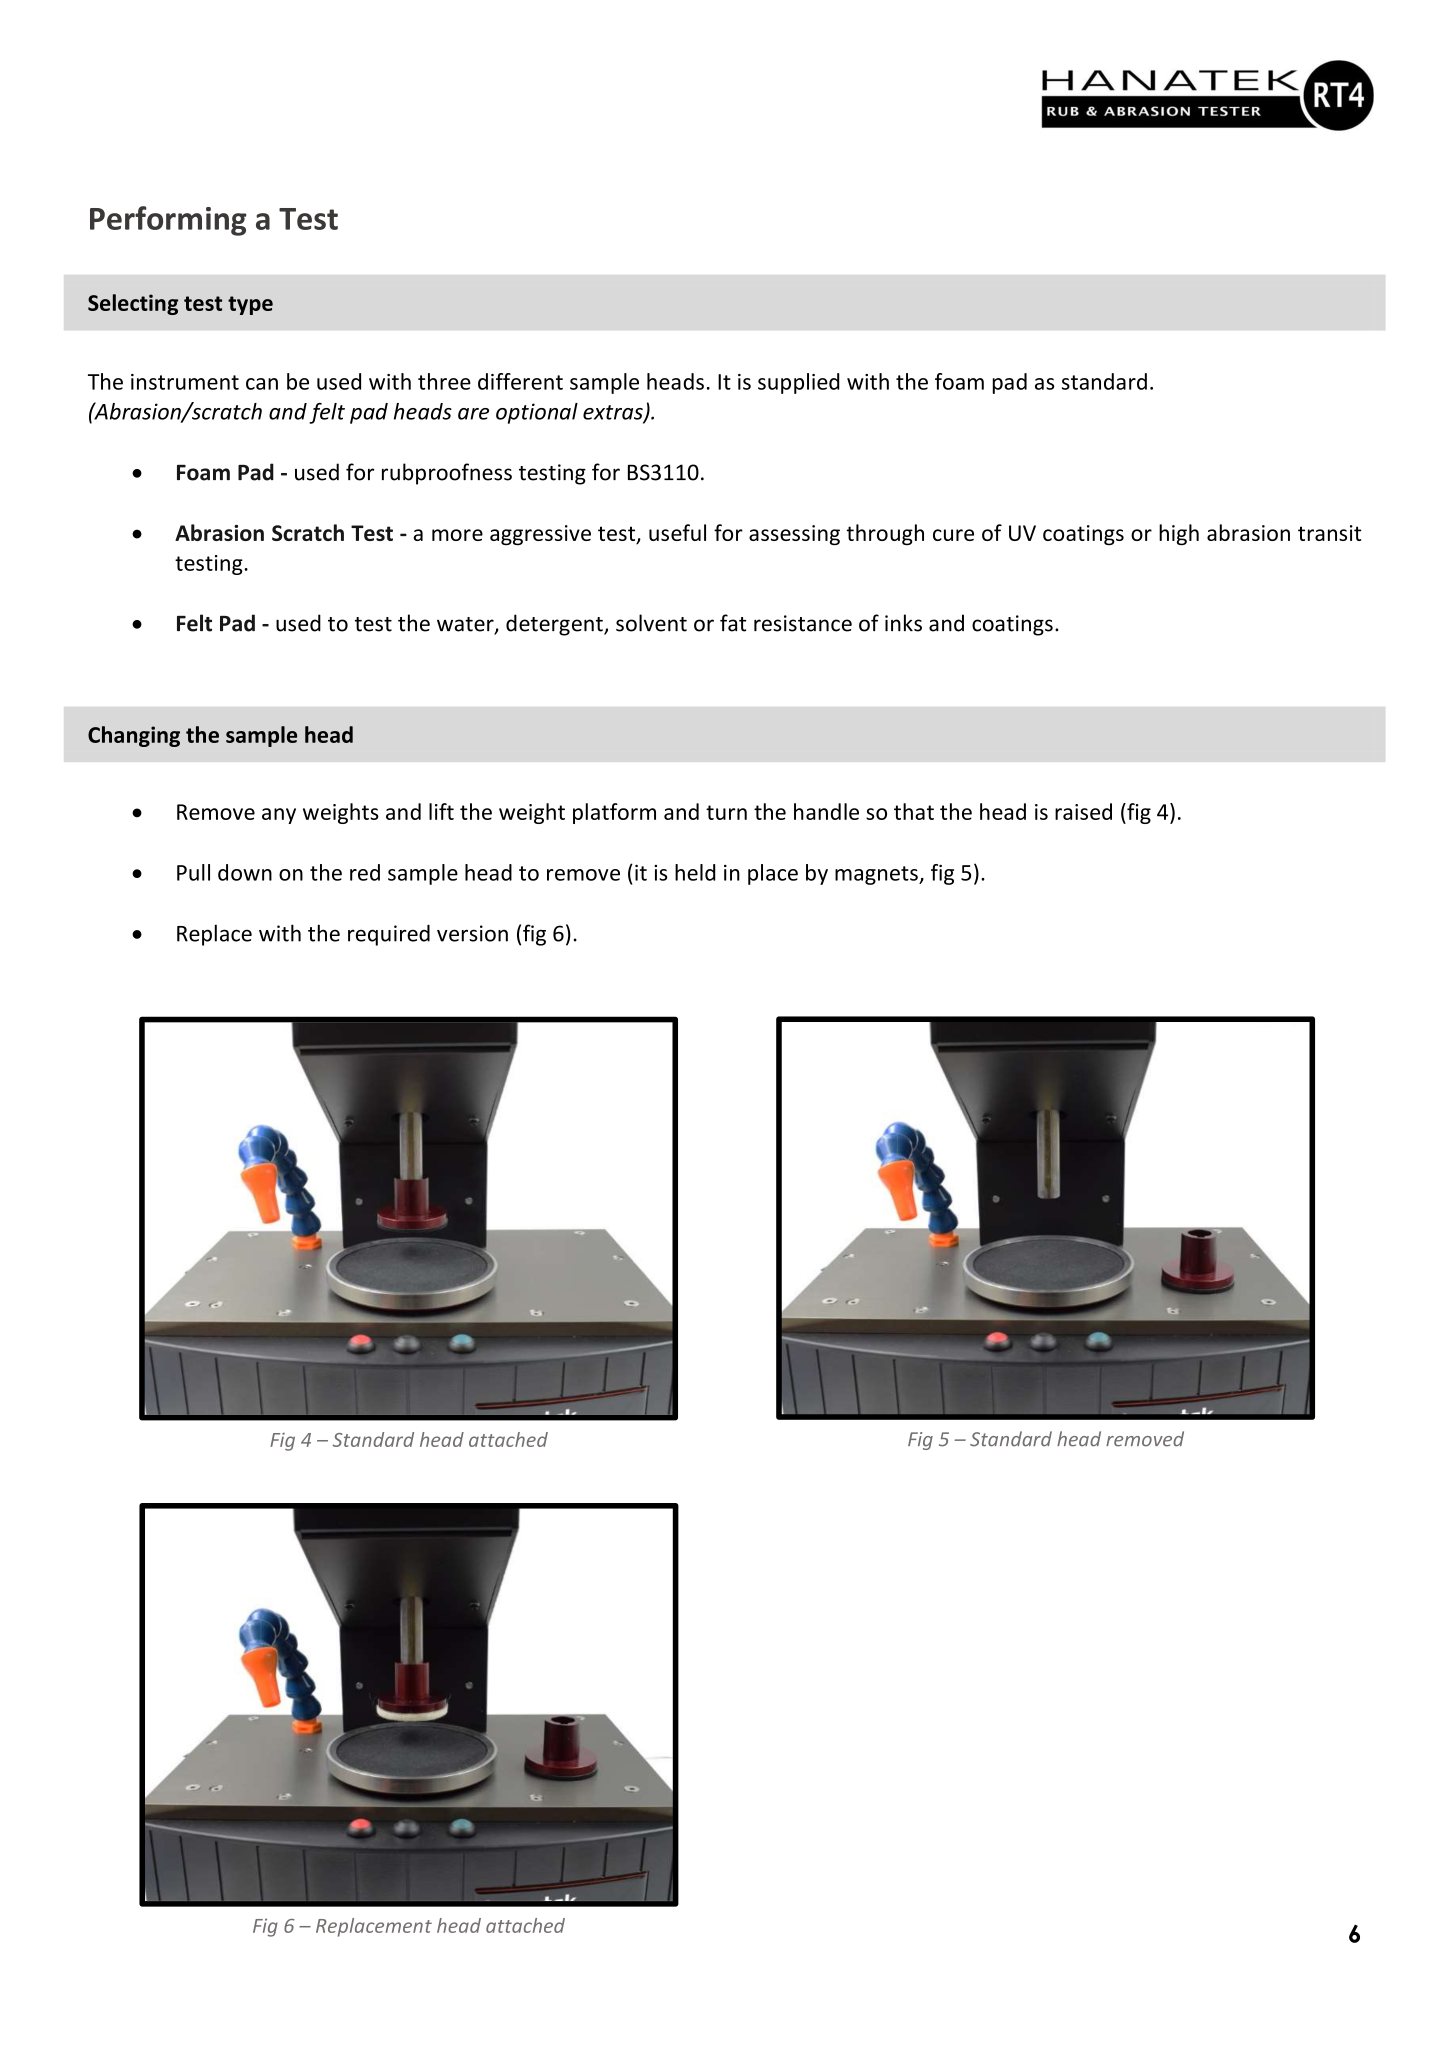 The height and width of the image is (2049, 1449). What do you see at coordinates (733, 623) in the image?
I see `fat` at bounding box center [733, 623].
